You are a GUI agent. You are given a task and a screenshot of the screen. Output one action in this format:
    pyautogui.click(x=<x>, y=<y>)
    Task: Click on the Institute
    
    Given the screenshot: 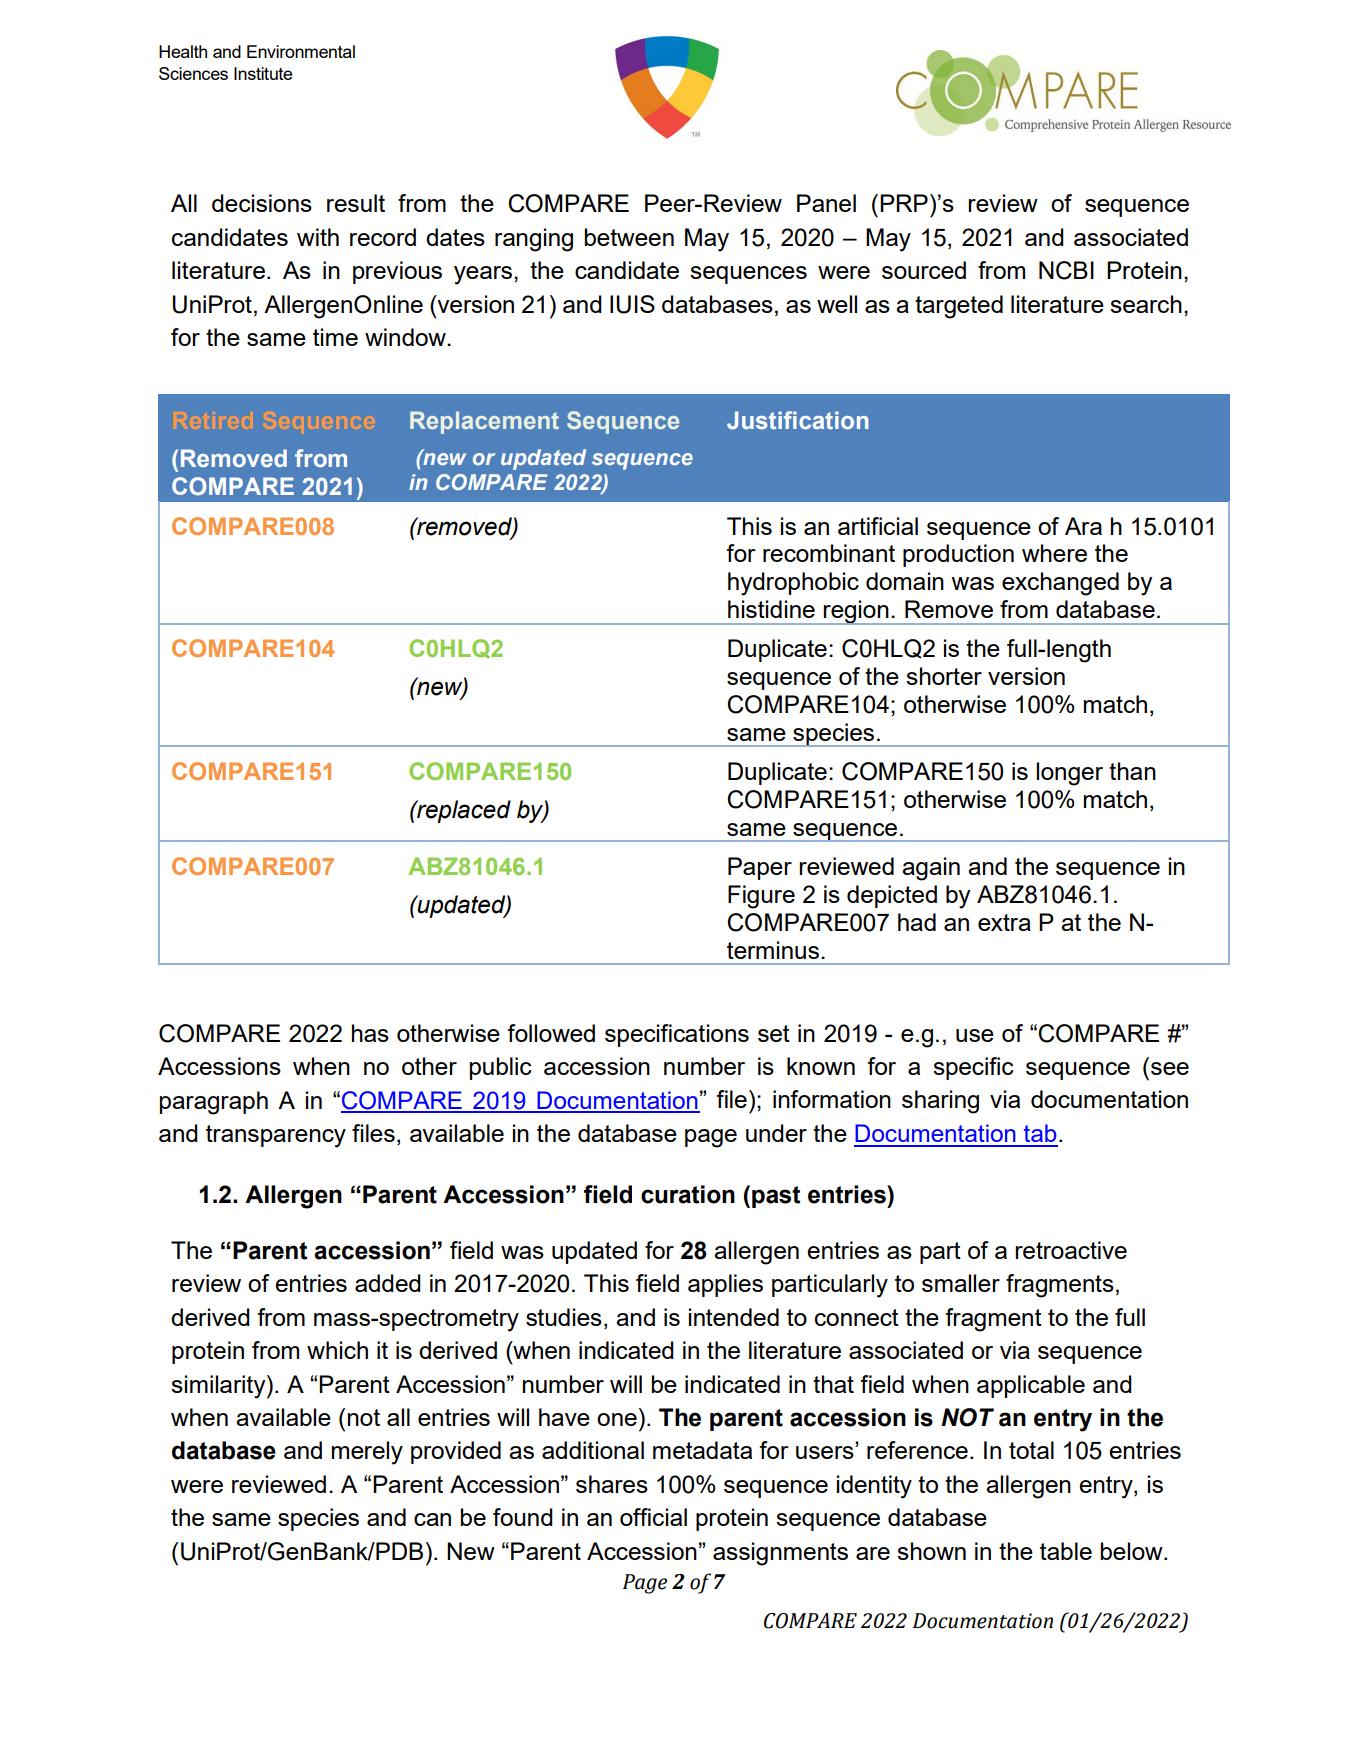 What is the action you would take?
    pyautogui.click(x=263, y=73)
